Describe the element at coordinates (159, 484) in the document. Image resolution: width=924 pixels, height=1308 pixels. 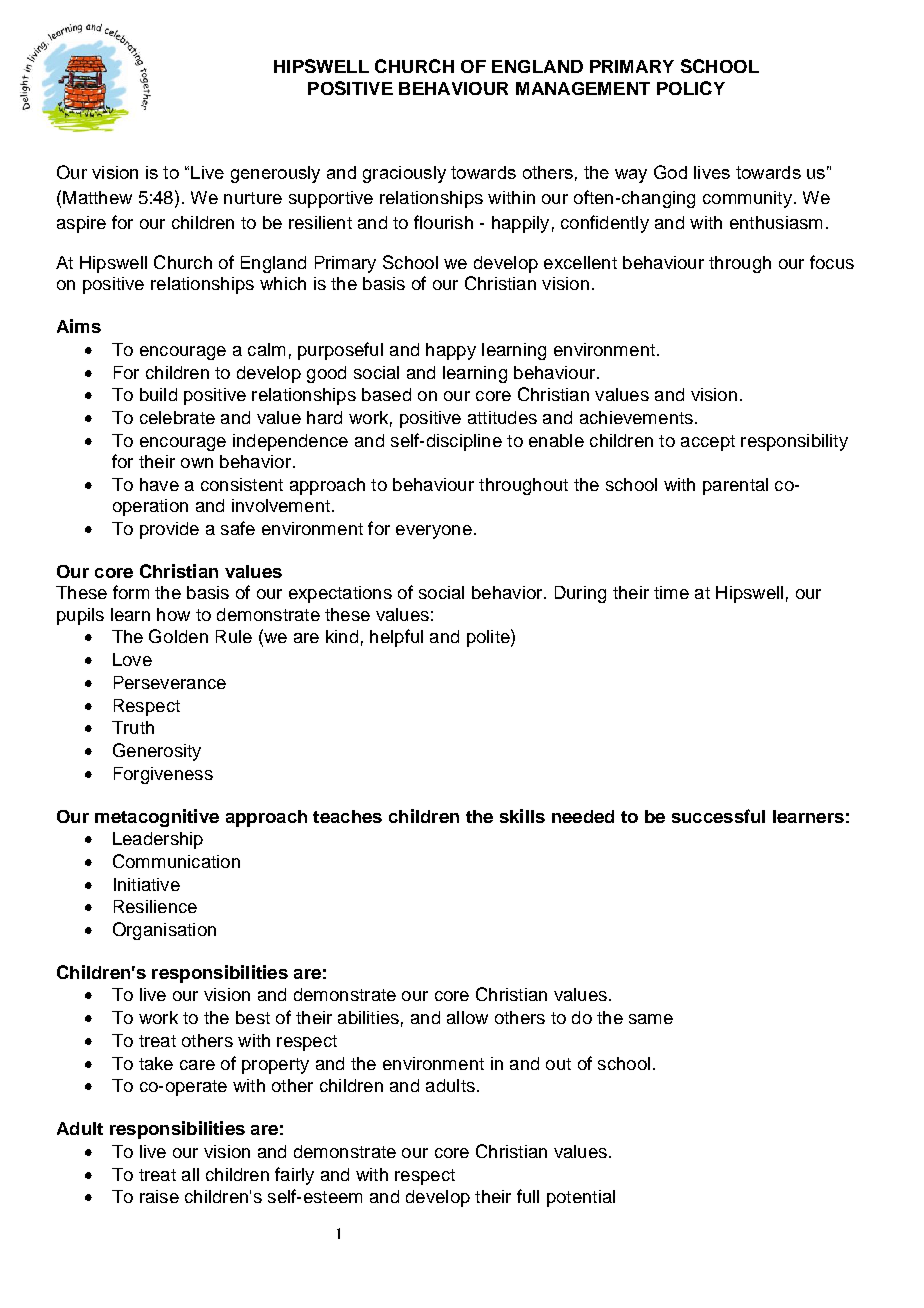
I see `have` at that location.
